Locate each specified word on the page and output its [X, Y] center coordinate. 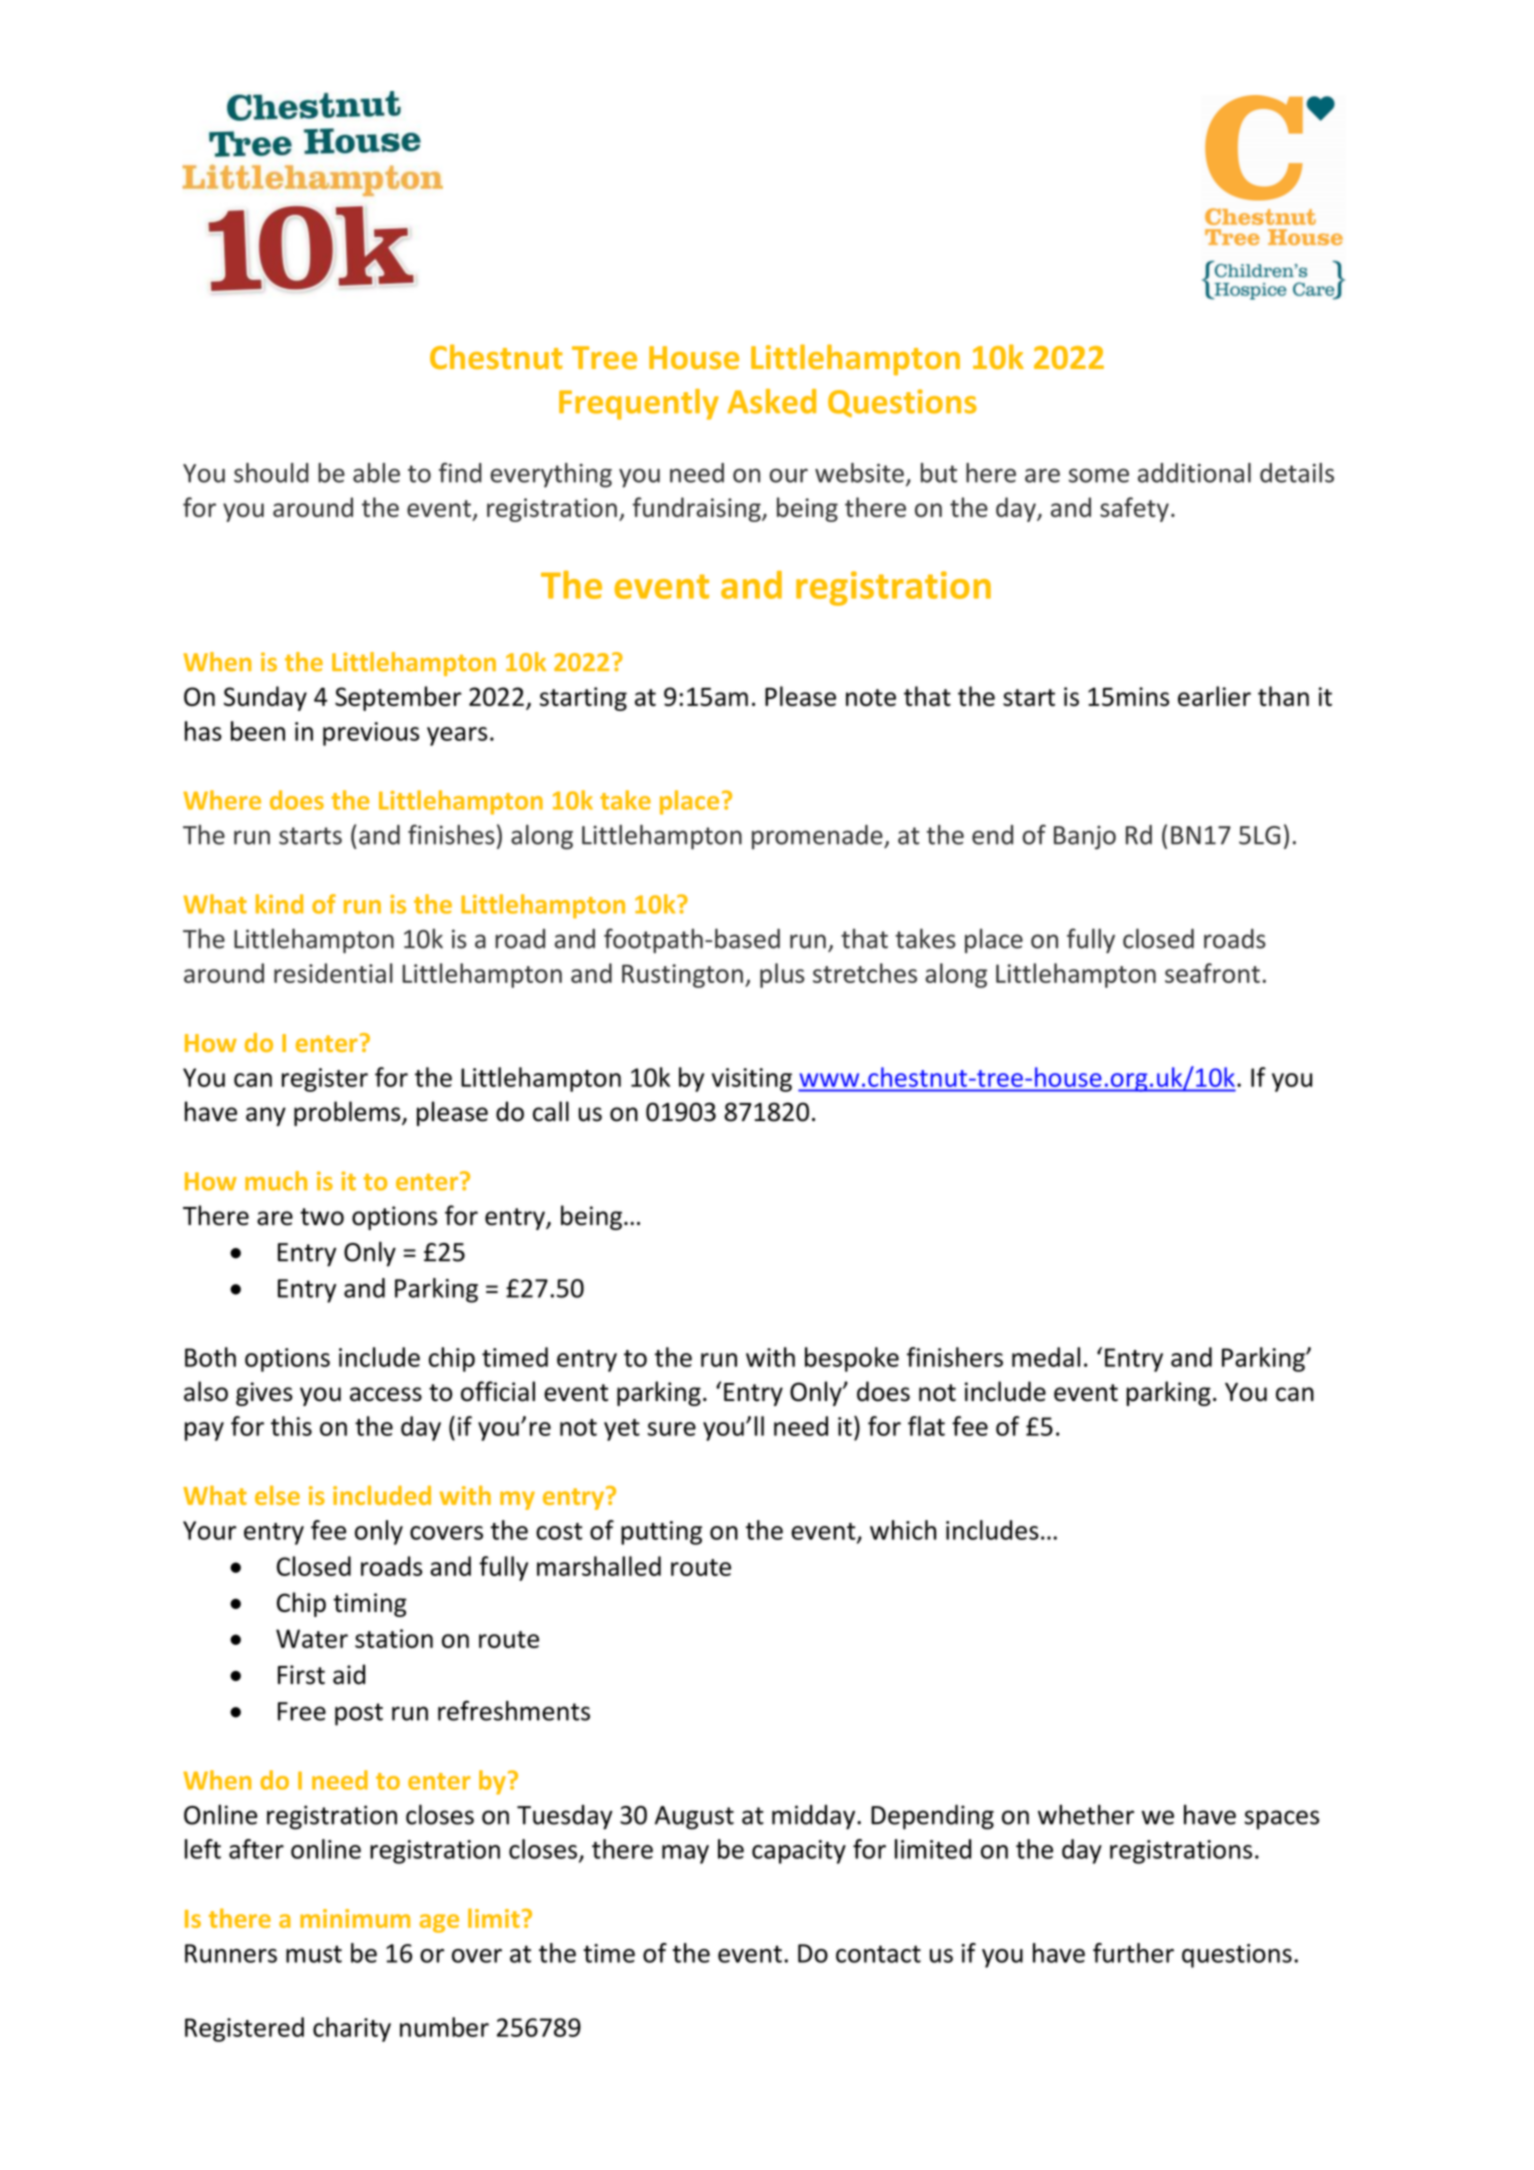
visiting [752, 1080]
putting [661, 1533]
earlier [1214, 696]
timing [370, 1605]
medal [1046, 1357]
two [322, 1217]
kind [279, 904]
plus [782, 975]
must [314, 1954]
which [903, 1530]
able [376, 473]
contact [878, 1954]
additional [1194, 473]
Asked [771, 401]
